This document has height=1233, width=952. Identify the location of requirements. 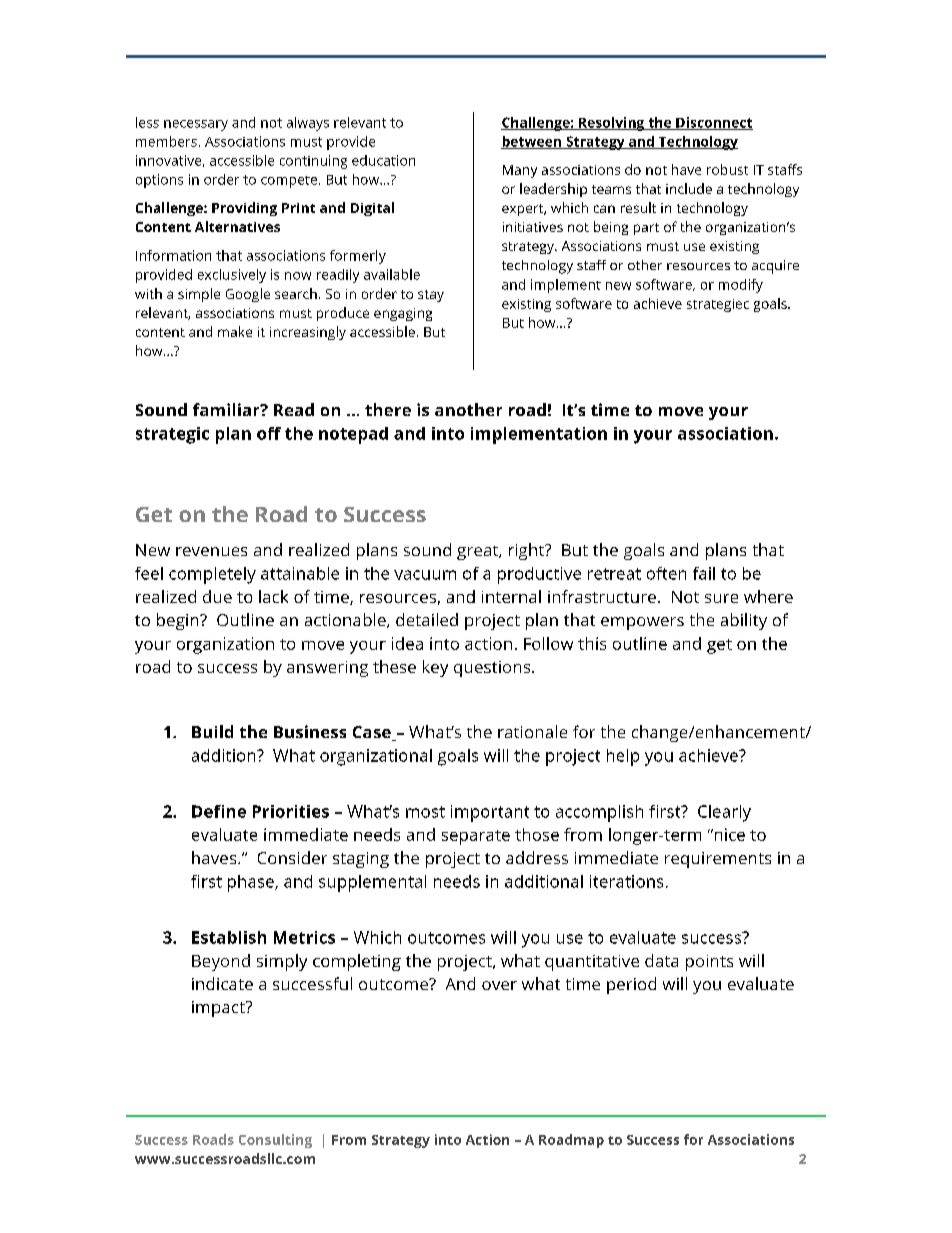
(718, 860).
